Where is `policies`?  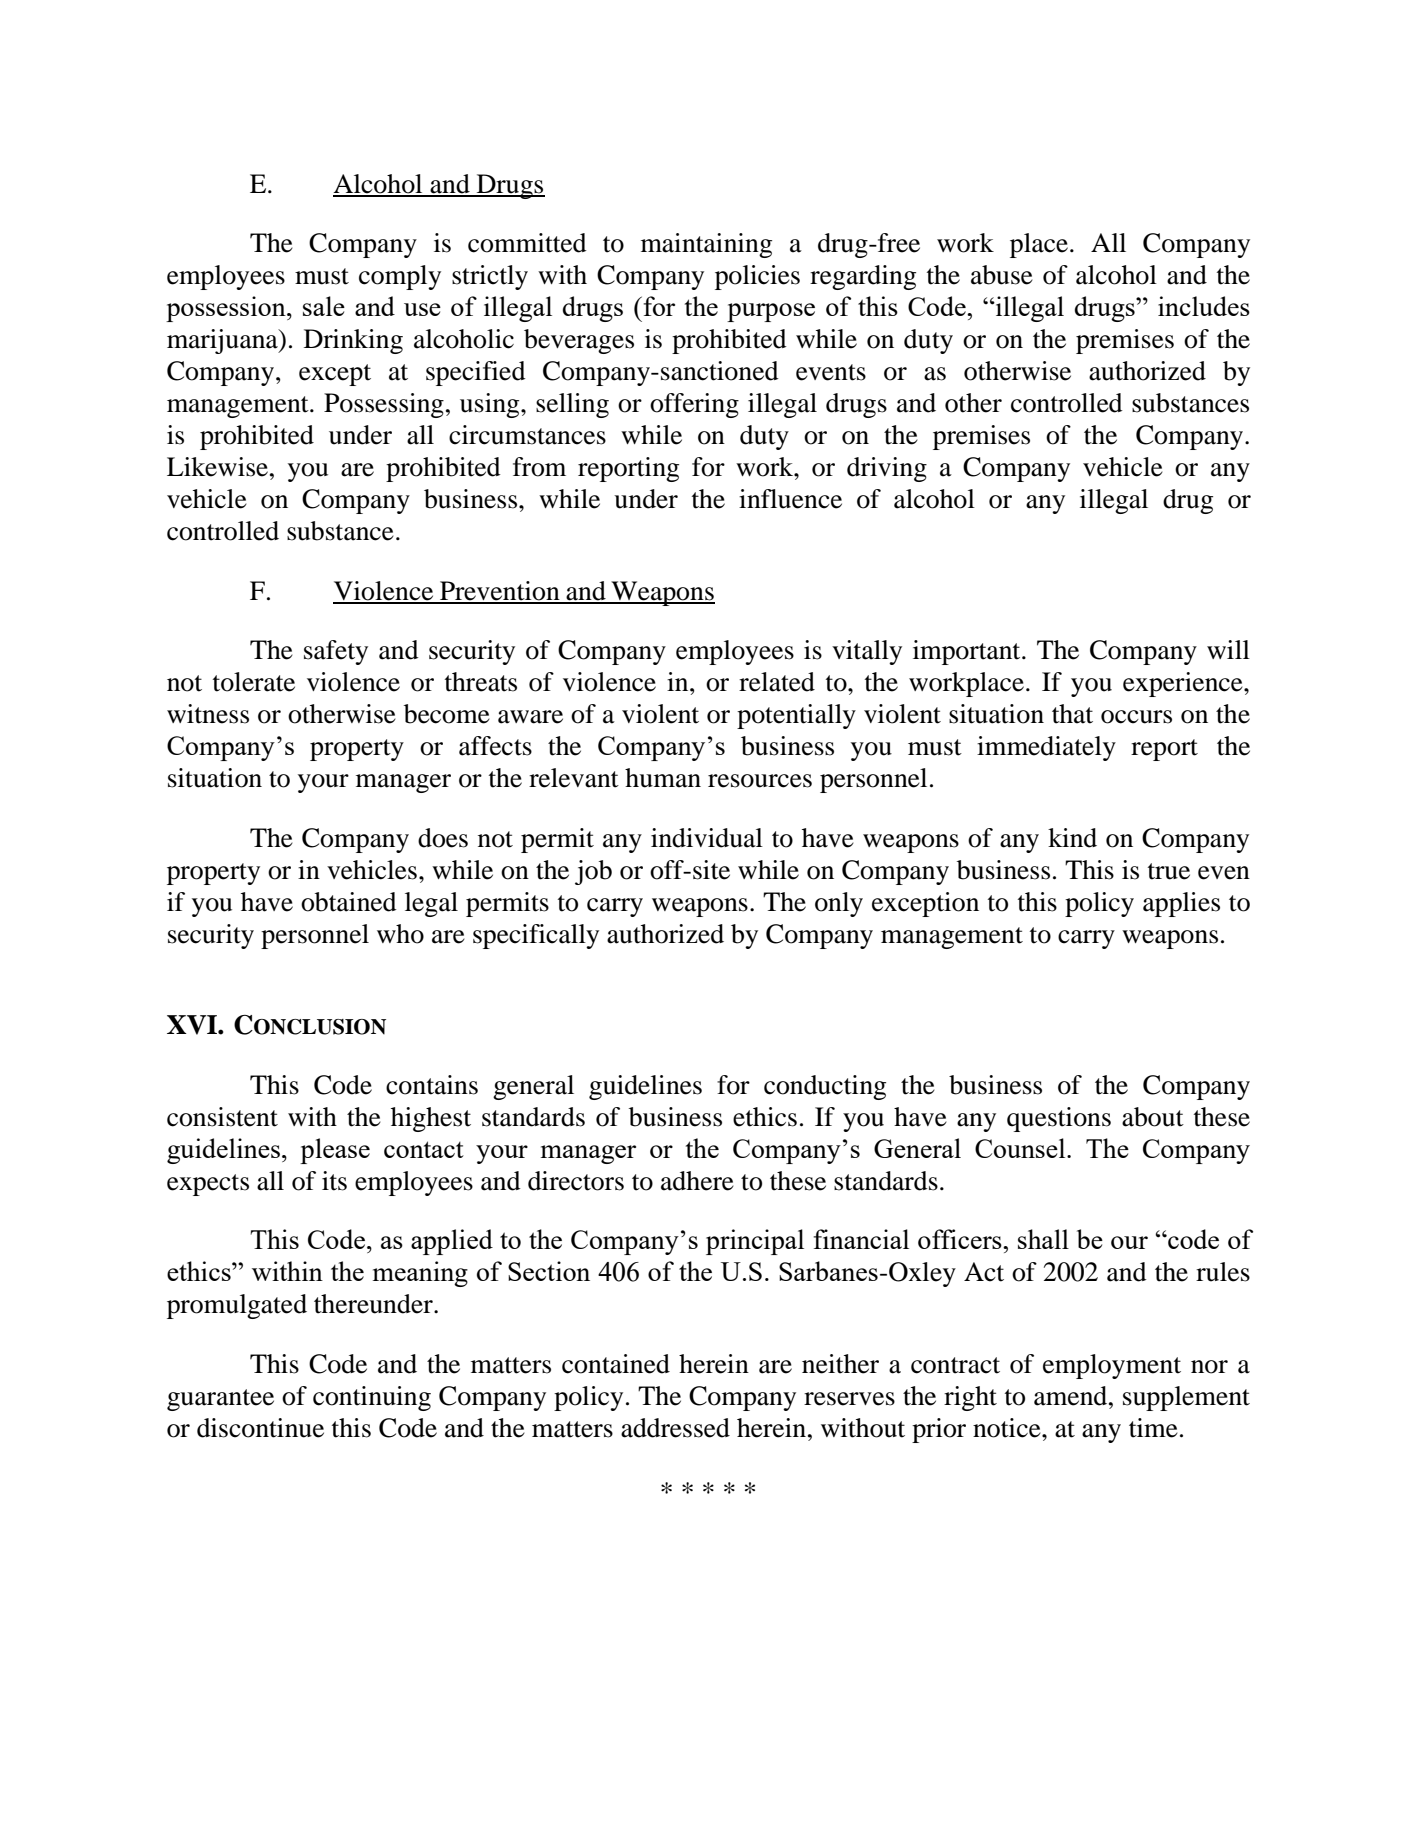 policies is located at coordinates (757, 277).
